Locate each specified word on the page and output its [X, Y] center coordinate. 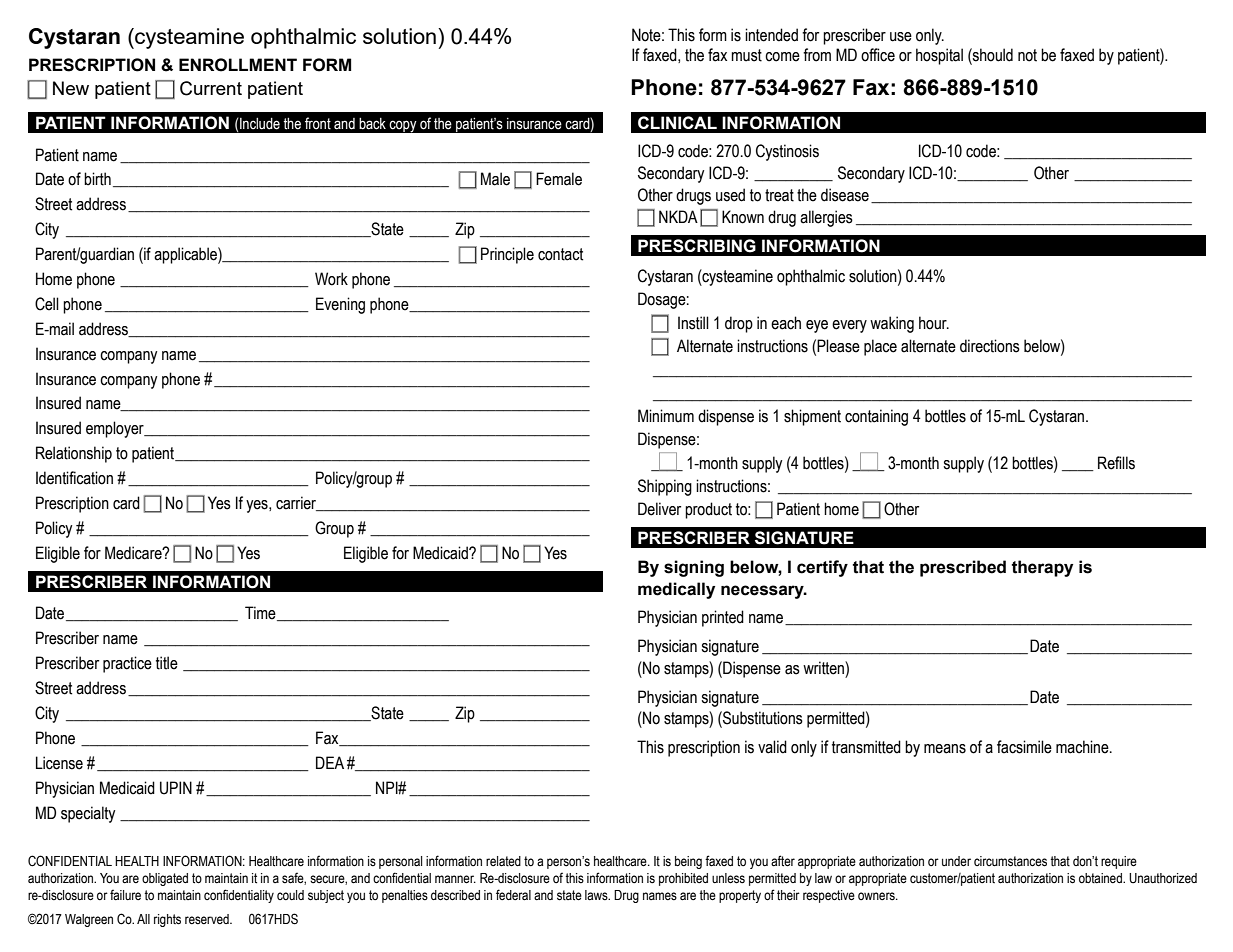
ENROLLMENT [238, 65]
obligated [165, 879]
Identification [74, 478]
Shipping [665, 487]
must [746, 55]
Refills [1116, 463]
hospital [939, 56]
